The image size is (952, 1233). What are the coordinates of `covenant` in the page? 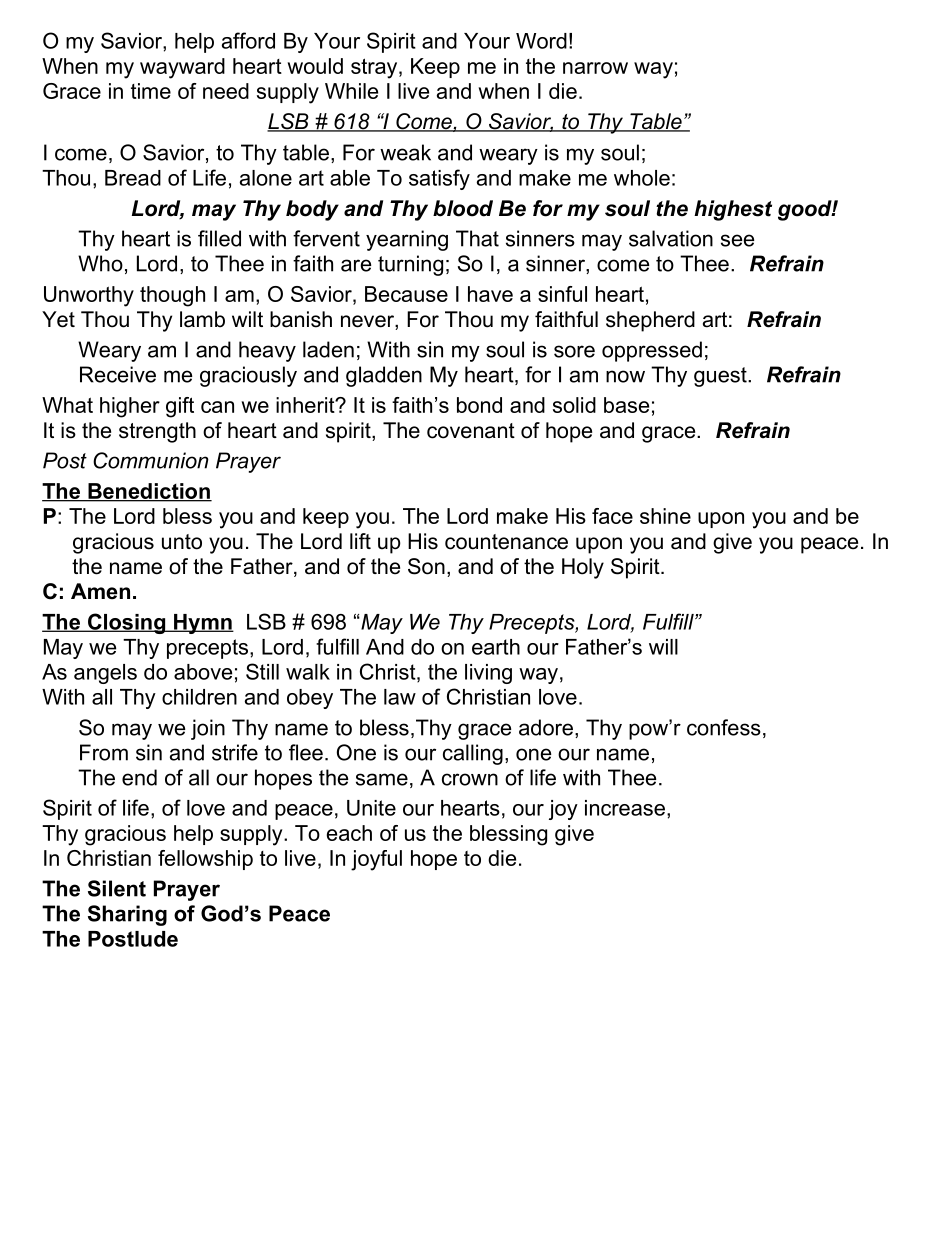 It's located at (471, 431).
